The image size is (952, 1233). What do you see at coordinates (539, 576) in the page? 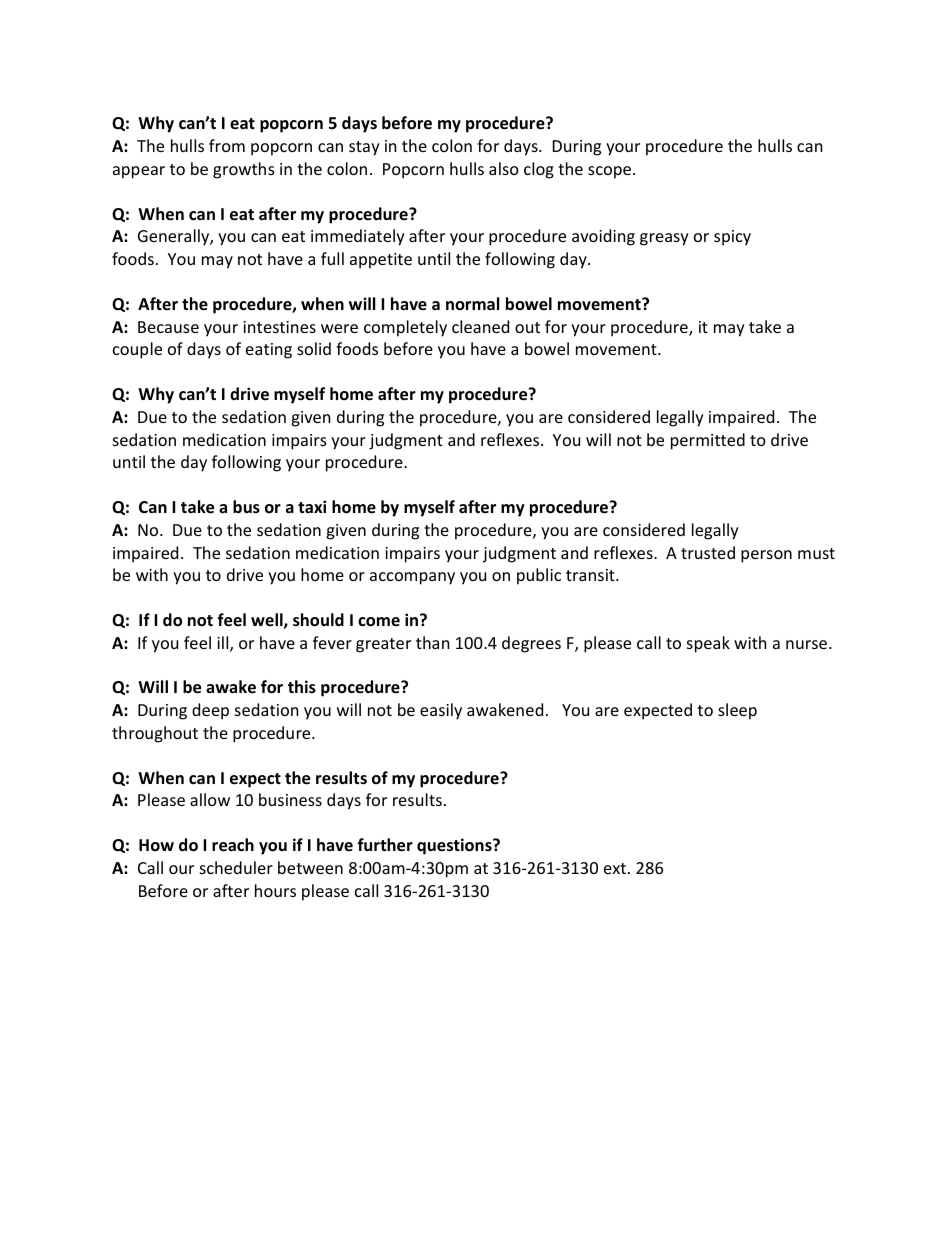
I see `public` at bounding box center [539, 576].
